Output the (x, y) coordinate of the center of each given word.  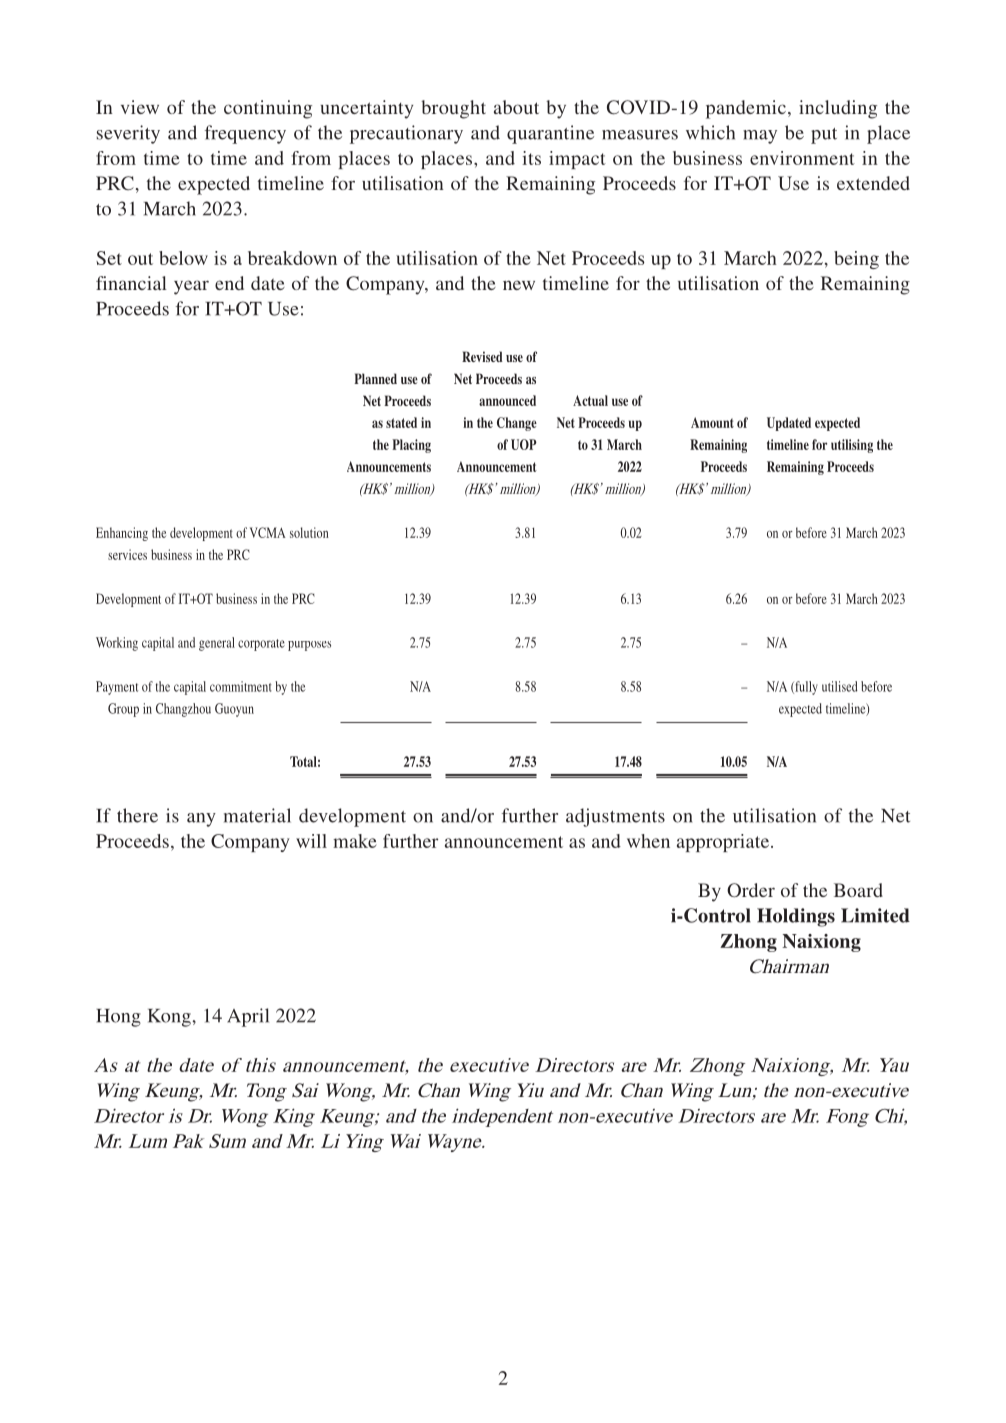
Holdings (796, 917)
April (248, 1017)
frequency (245, 134)
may (760, 137)
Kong (170, 1018)
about (516, 107)
